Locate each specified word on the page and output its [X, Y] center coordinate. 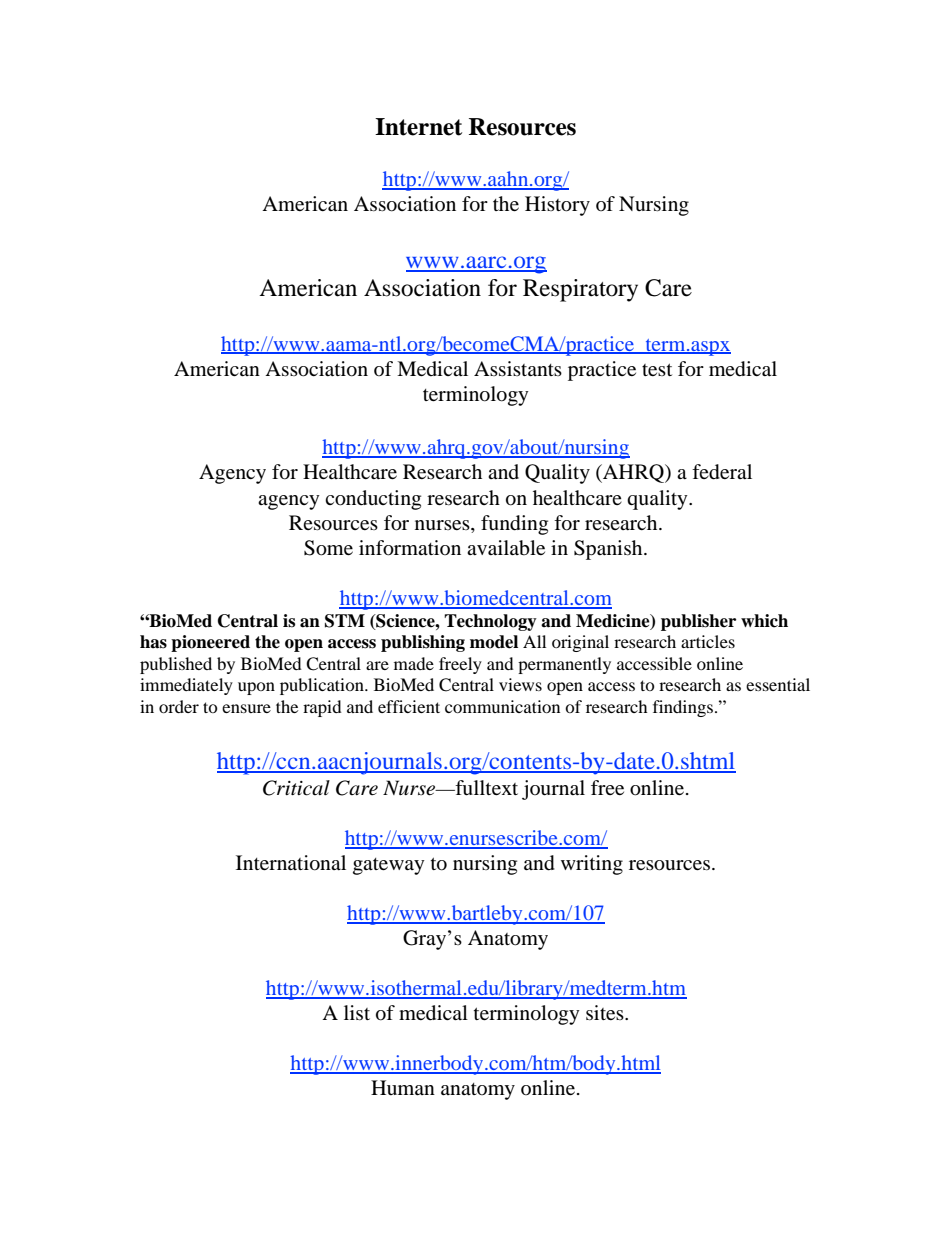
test [657, 369]
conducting [373, 500]
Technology [490, 622]
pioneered [210, 643]
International [291, 863]
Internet [418, 127]
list [357, 1012]
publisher [698, 622]
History [557, 206]
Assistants [518, 368]
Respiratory [580, 290]
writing [592, 865]
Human [403, 1087]
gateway [389, 866]
